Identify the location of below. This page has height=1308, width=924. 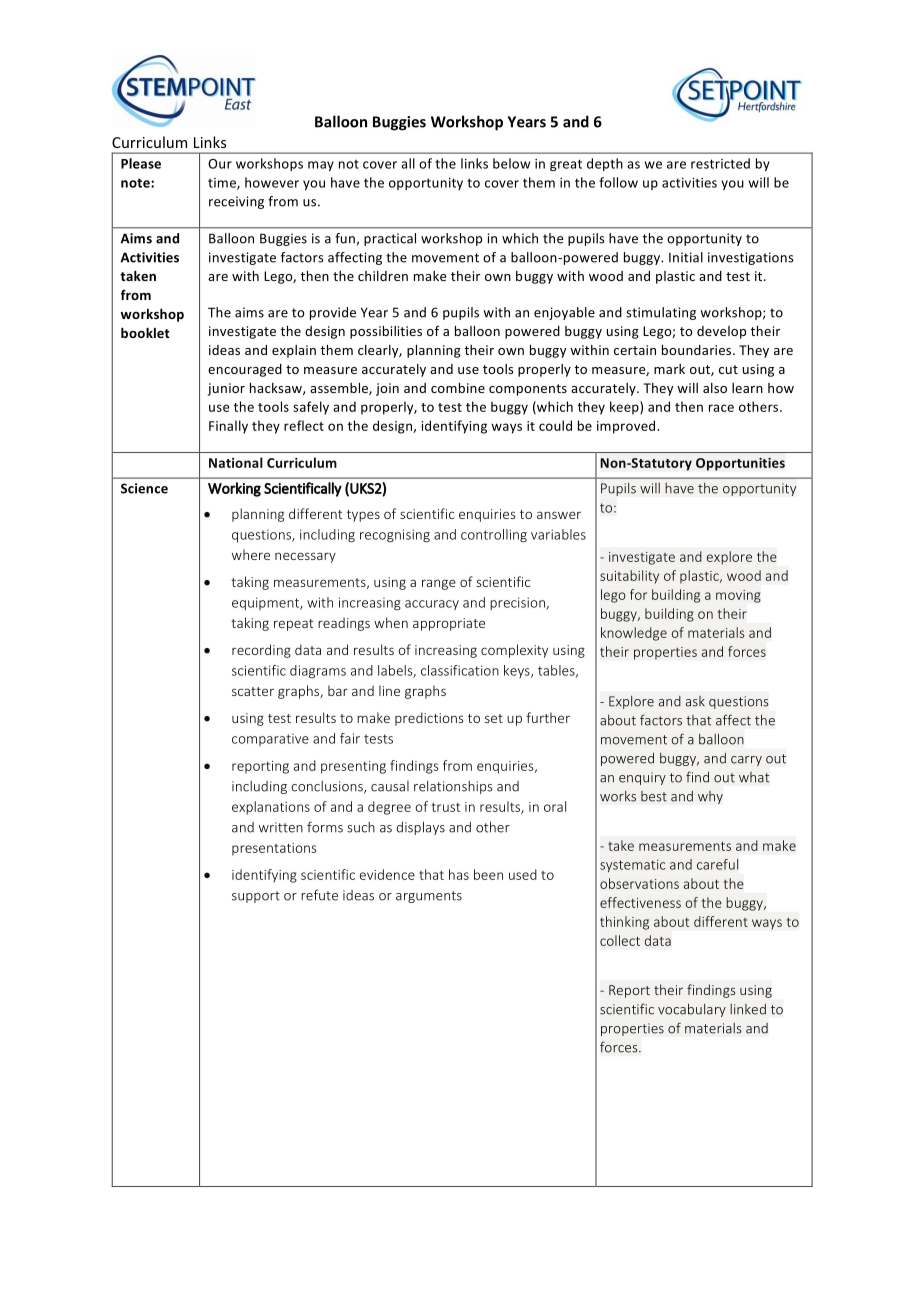
(511, 163).
